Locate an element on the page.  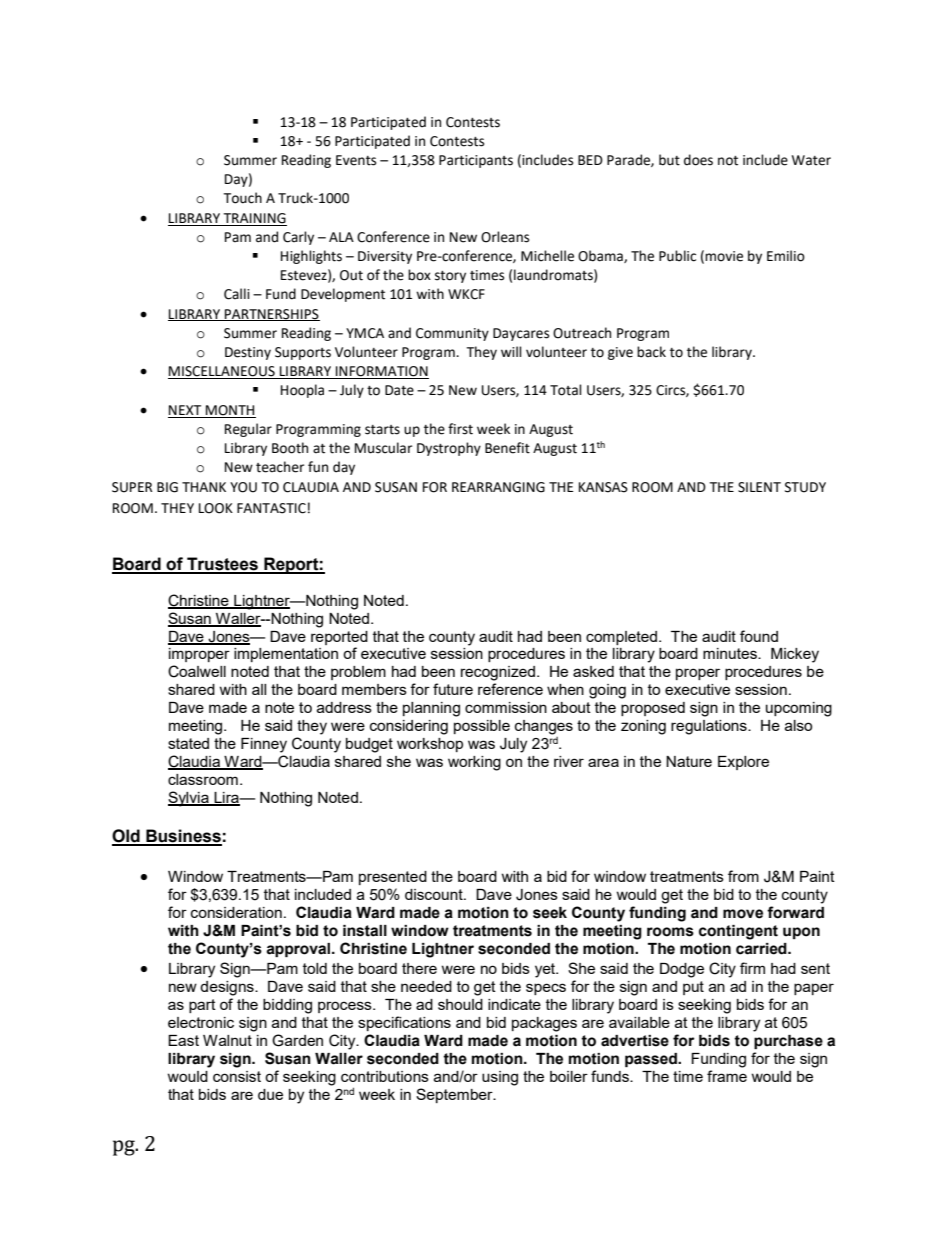
does is located at coordinates (698, 160).
